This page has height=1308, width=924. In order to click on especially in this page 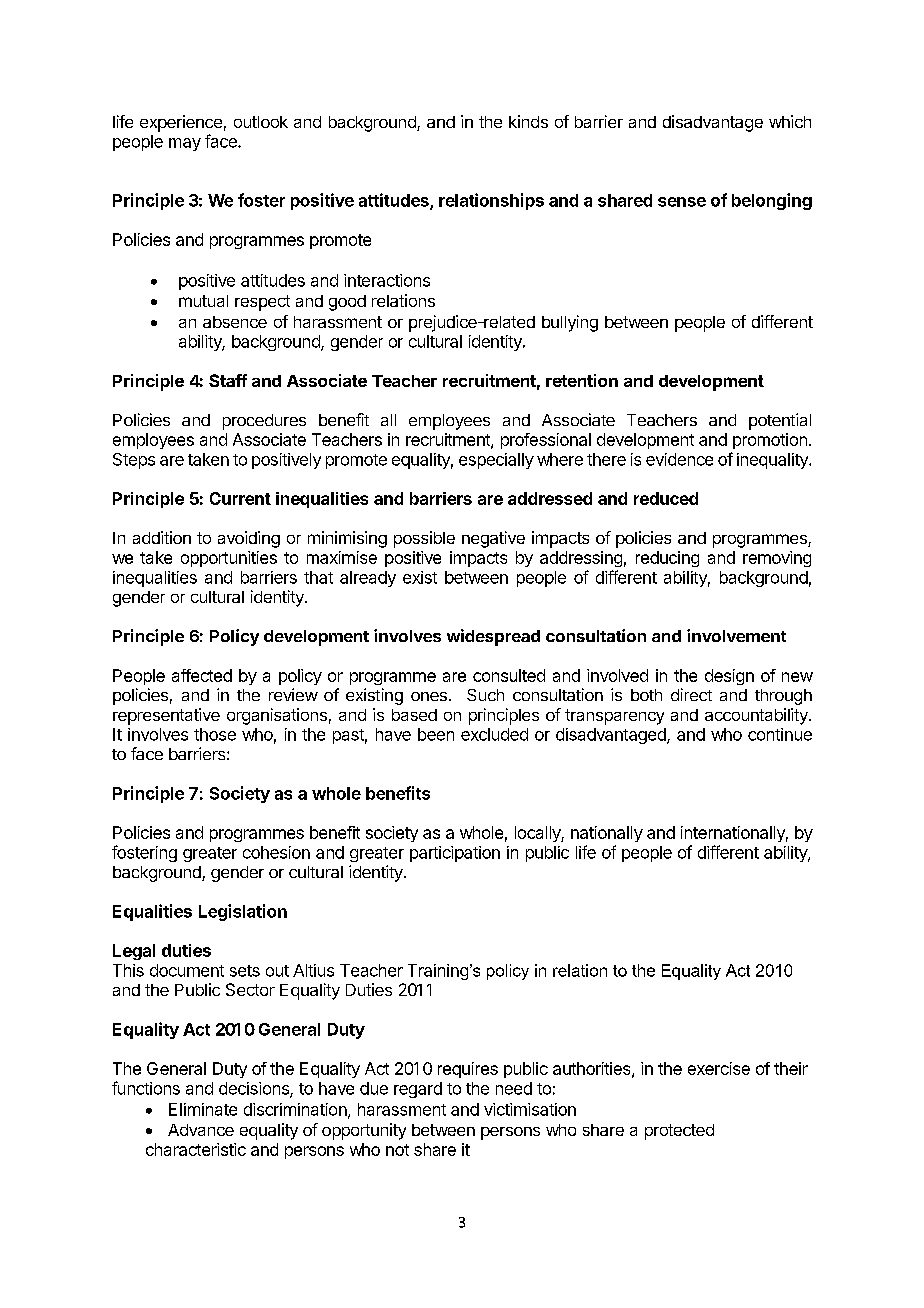, I will do `click(496, 461)`.
